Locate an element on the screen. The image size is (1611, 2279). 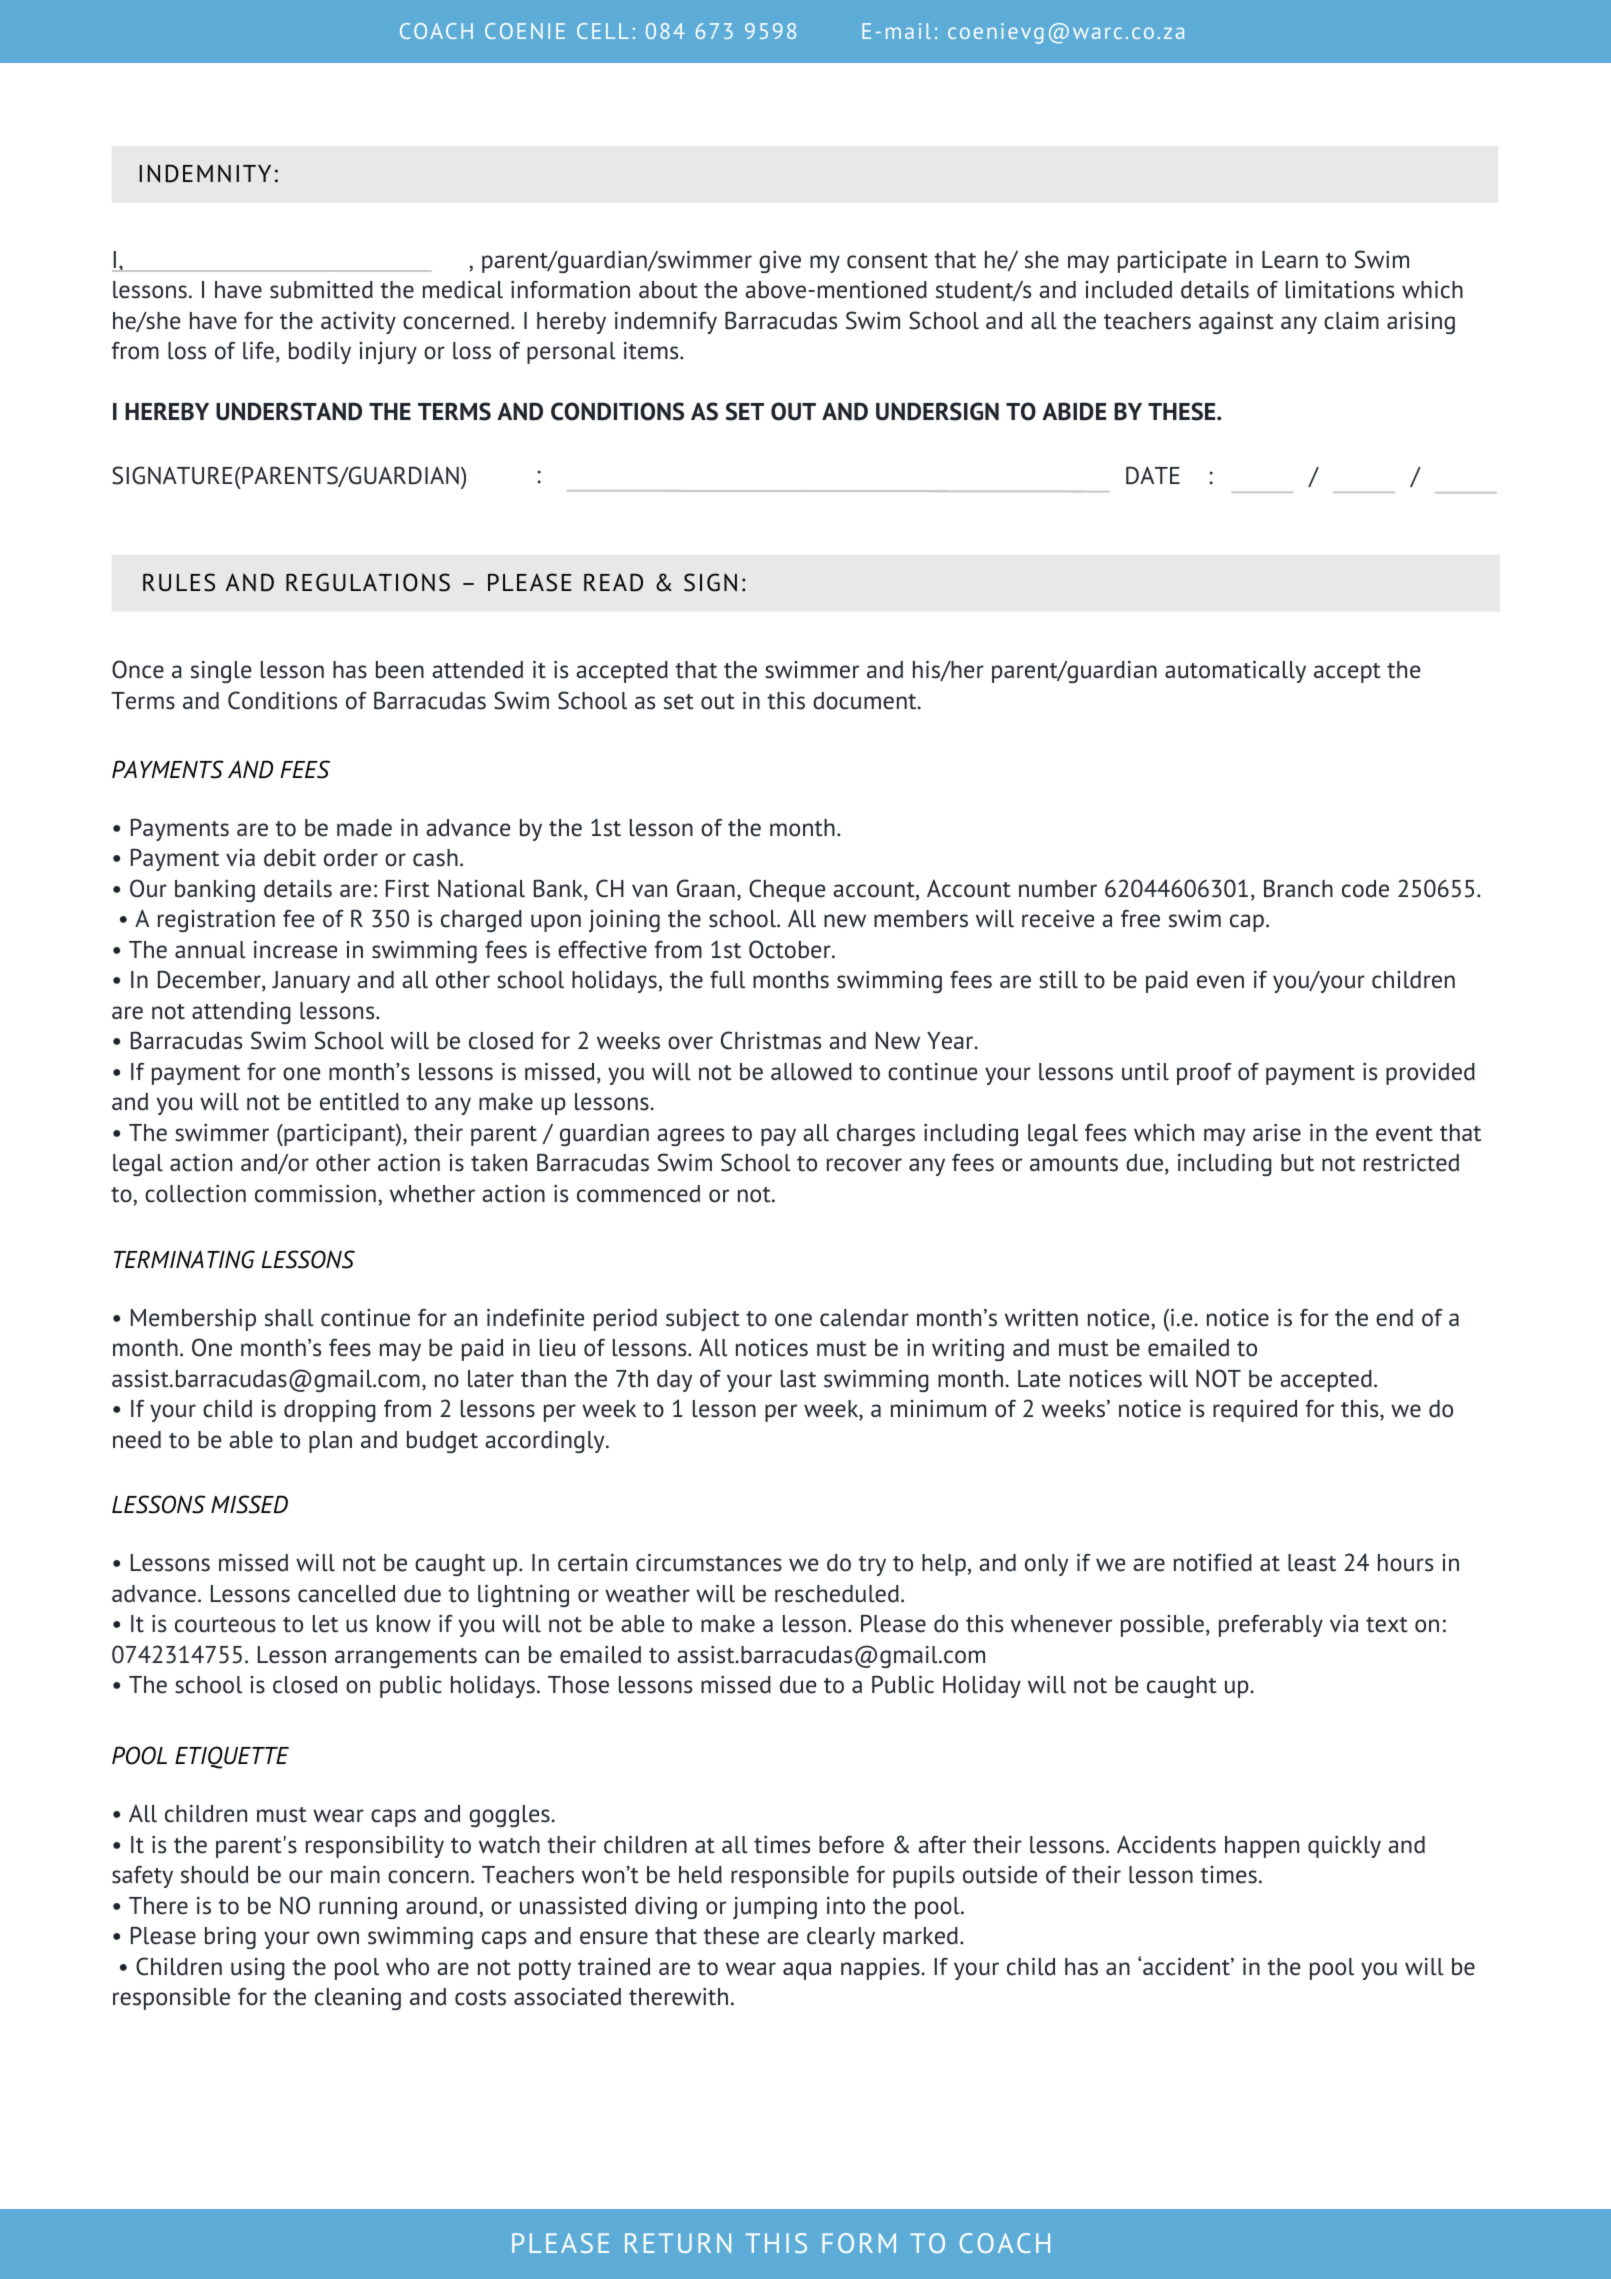
cleaning is located at coordinates (358, 1999).
